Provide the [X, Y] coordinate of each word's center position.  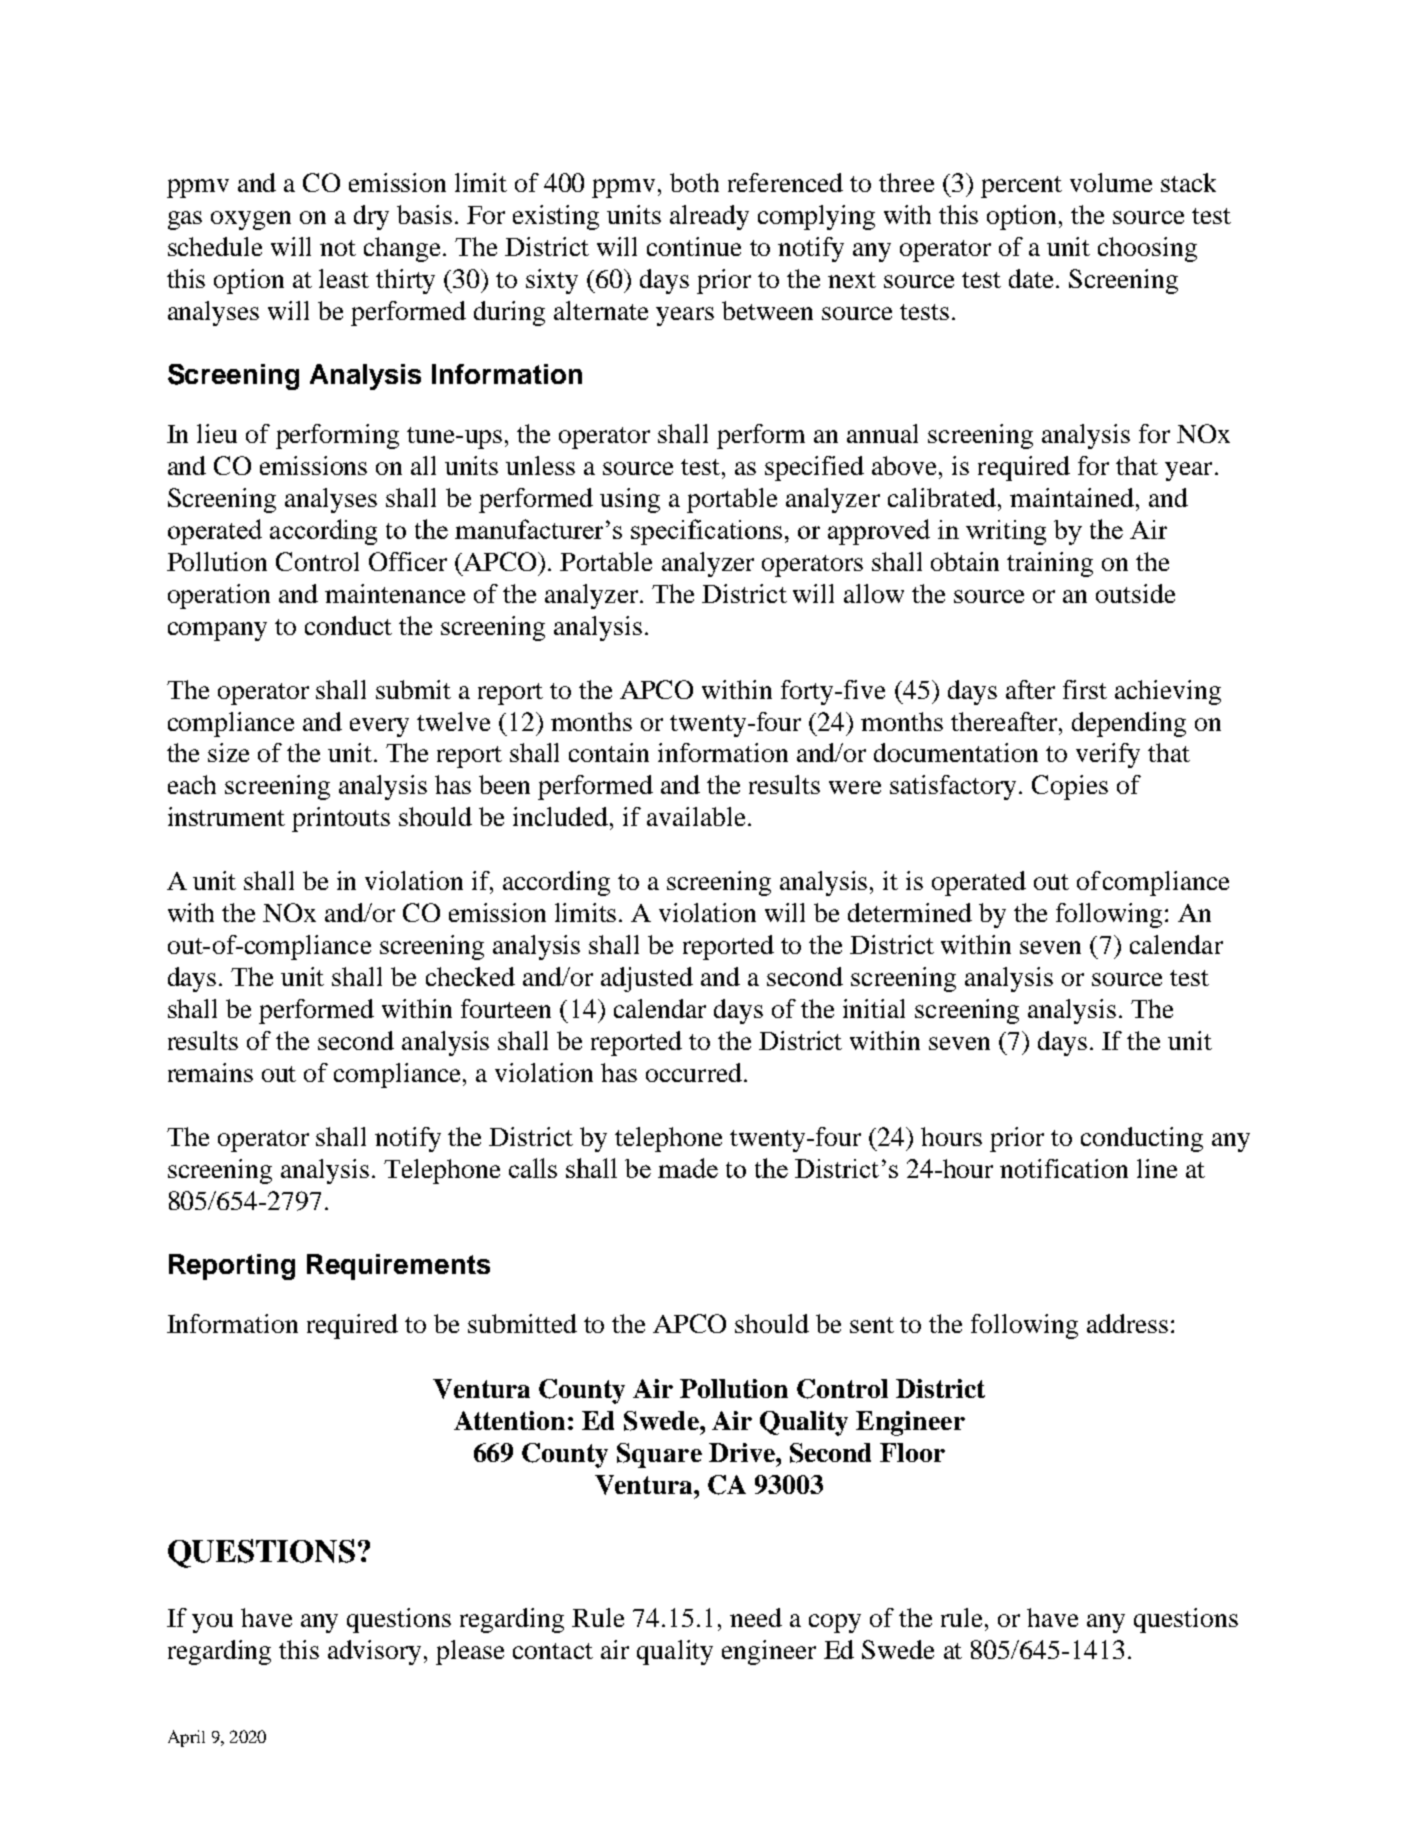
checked [470, 976]
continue [694, 246]
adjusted [647, 979]
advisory [376, 1652]
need [756, 1617]
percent [1021, 187]
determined [910, 912]
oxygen [251, 220]
